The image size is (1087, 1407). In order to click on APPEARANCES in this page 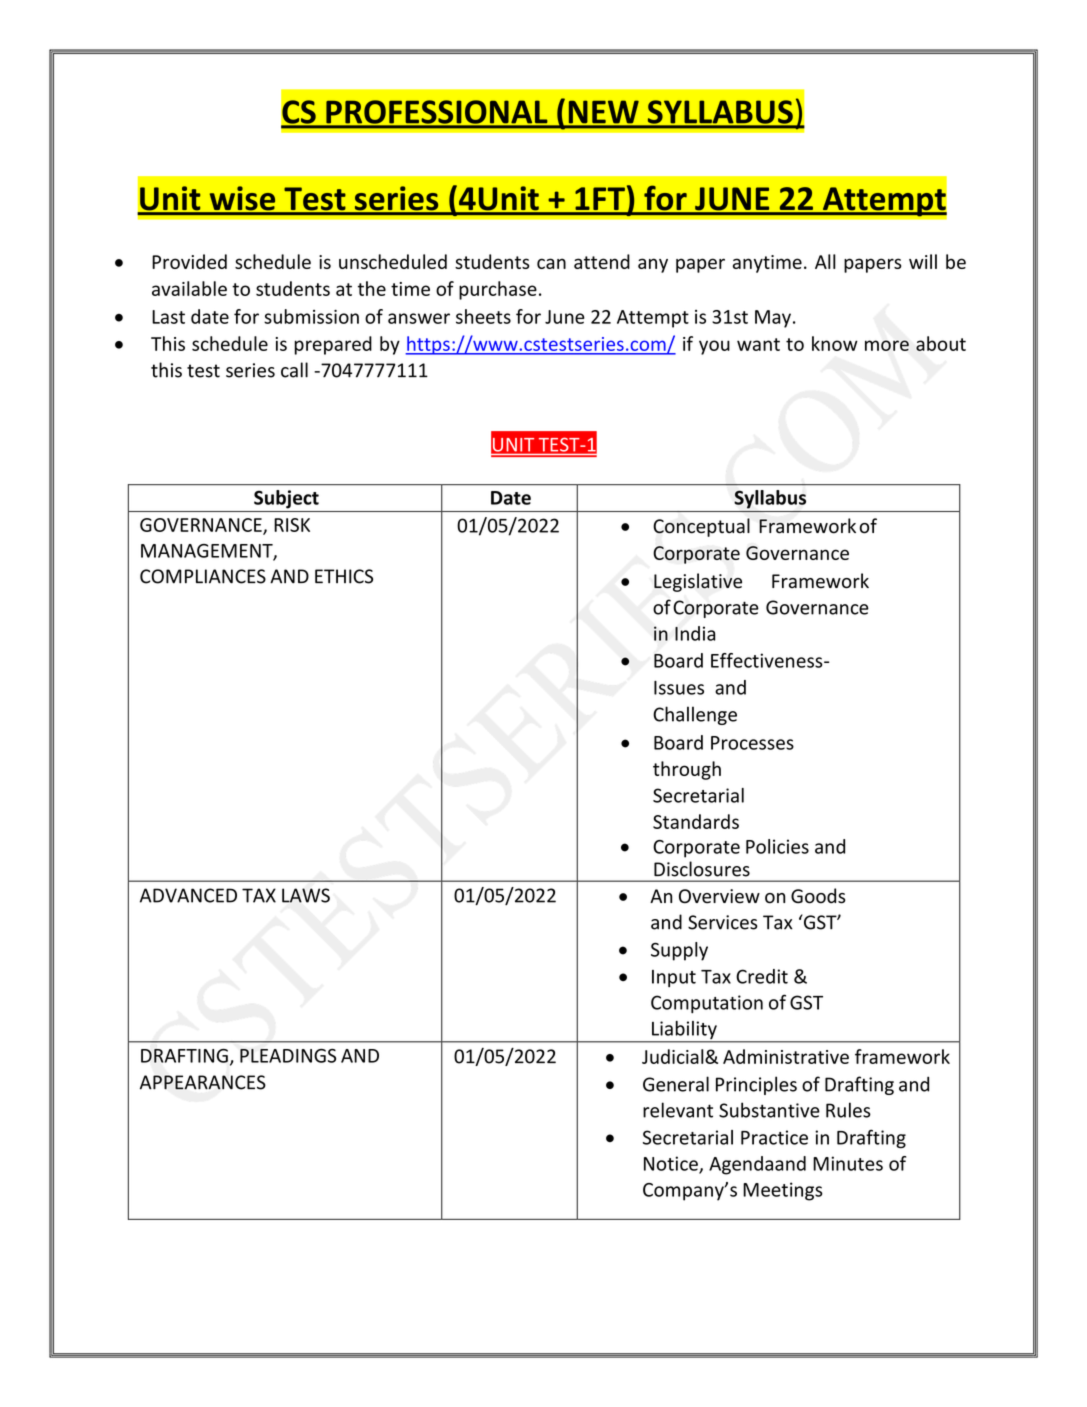, I will do `click(203, 1082)`.
